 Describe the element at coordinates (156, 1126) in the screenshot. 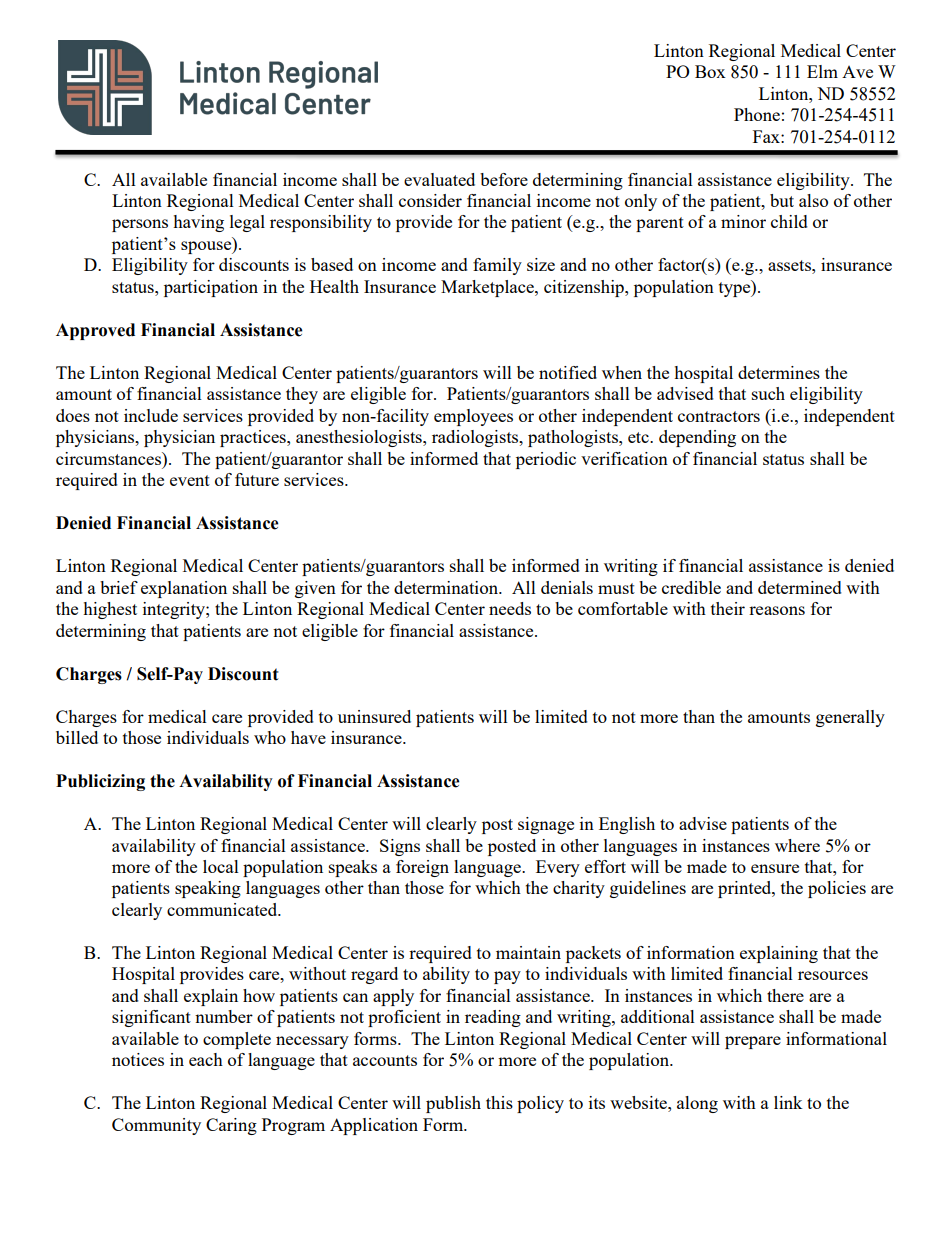

I see `Community` at that location.
